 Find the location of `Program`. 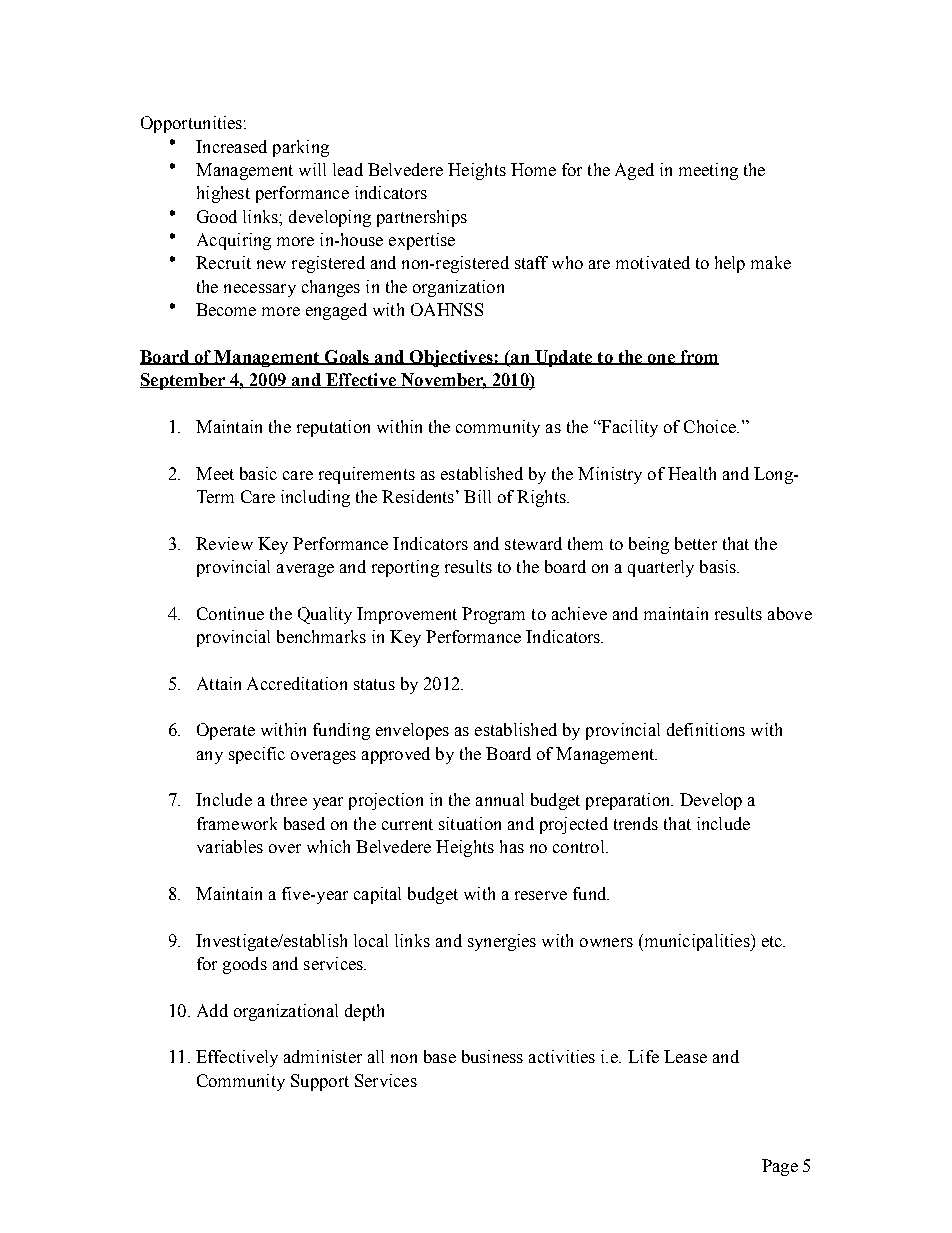

Program is located at coordinates (493, 615).
